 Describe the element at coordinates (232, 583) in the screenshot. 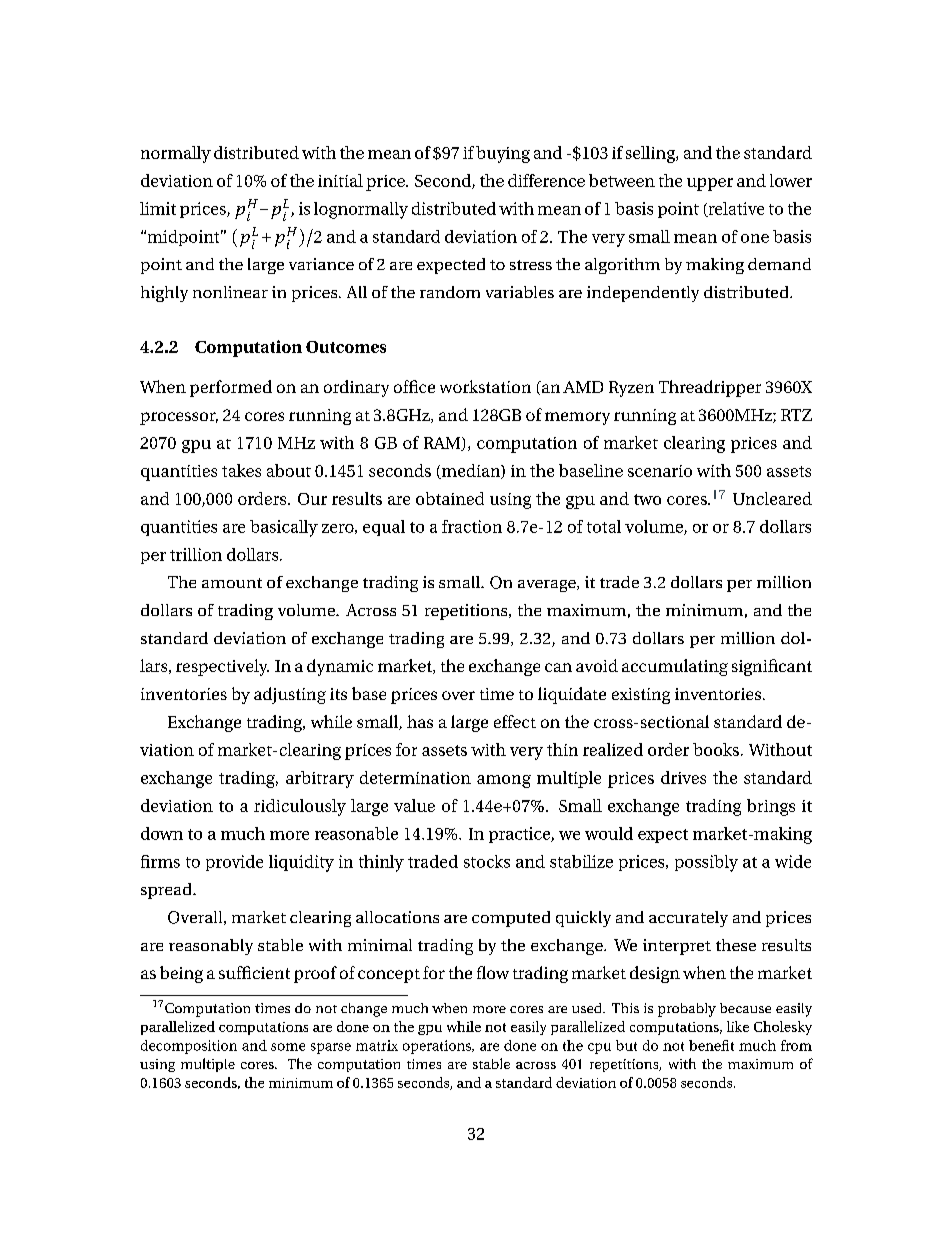

I see `amount` at that location.
